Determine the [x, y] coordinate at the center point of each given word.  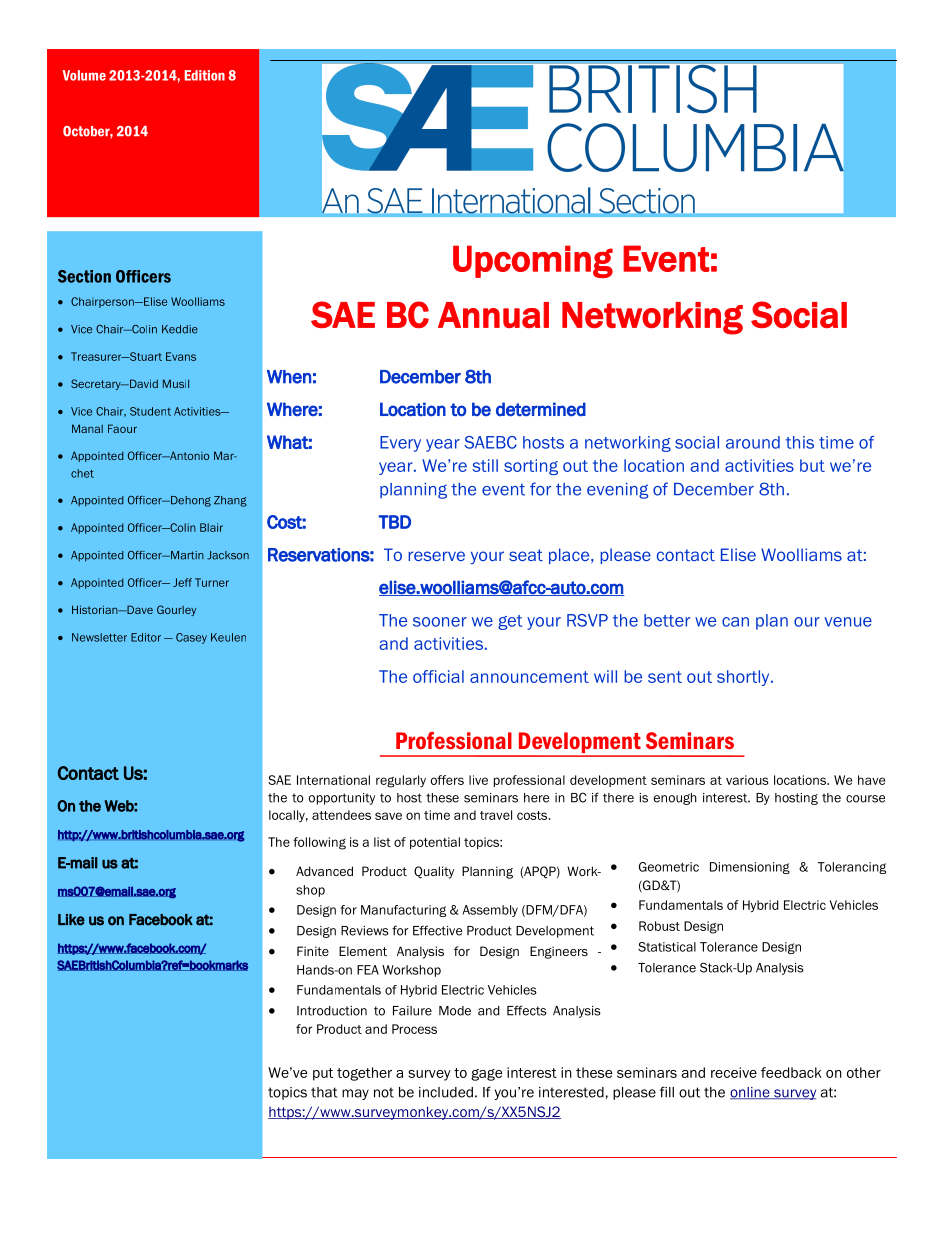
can [735, 622]
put [323, 1074]
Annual [493, 315]
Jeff [182, 582]
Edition [205, 75]
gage [486, 1075]
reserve [436, 556]
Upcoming [533, 261]
